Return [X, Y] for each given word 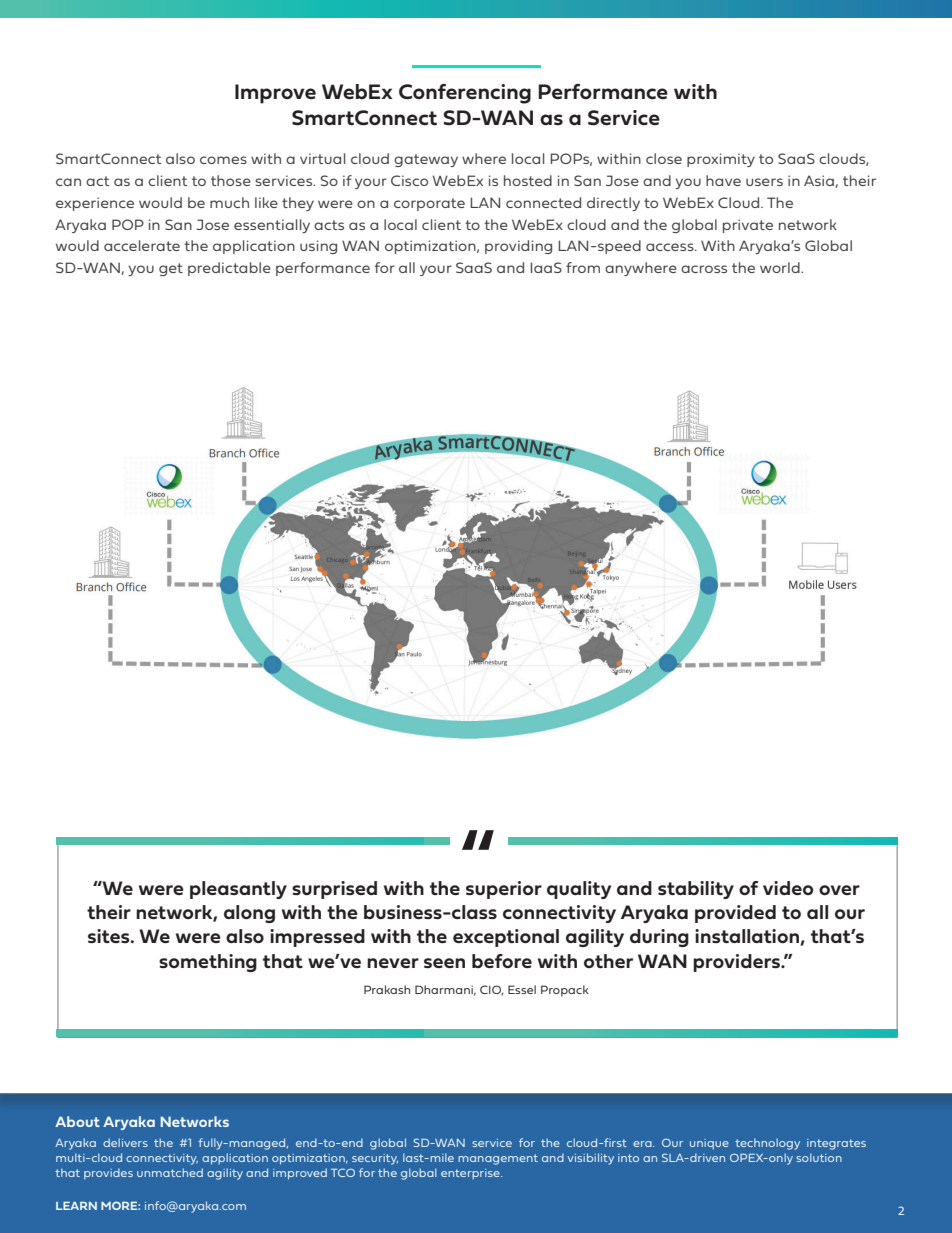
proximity [721, 160]
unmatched [170, 1172]
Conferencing [465, 94]
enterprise [471, 1174]
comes [223, 160]
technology [767, 1144]
